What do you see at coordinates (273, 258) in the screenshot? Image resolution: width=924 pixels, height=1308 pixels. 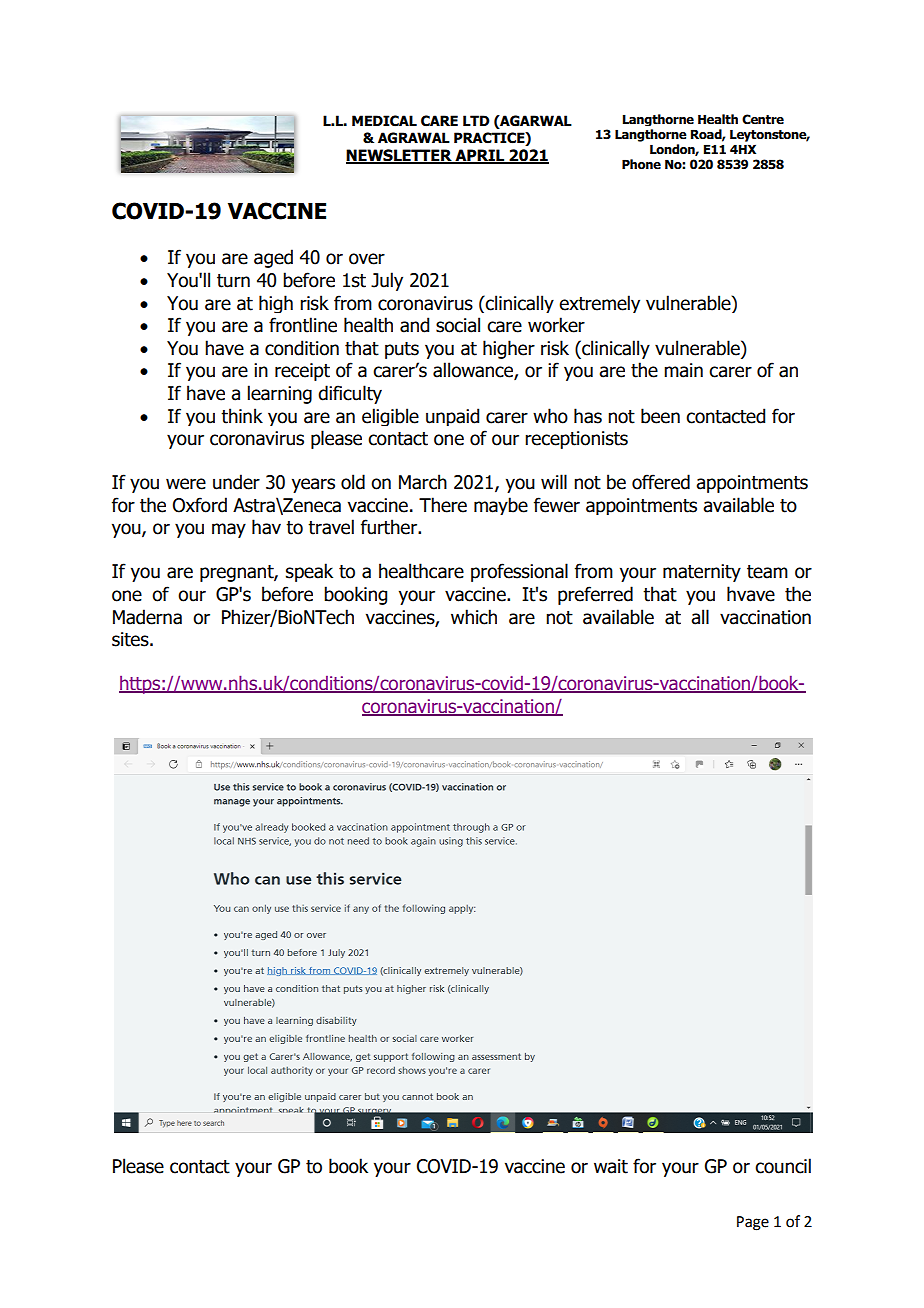 I see `aged` at bounding box center [273, 258].
